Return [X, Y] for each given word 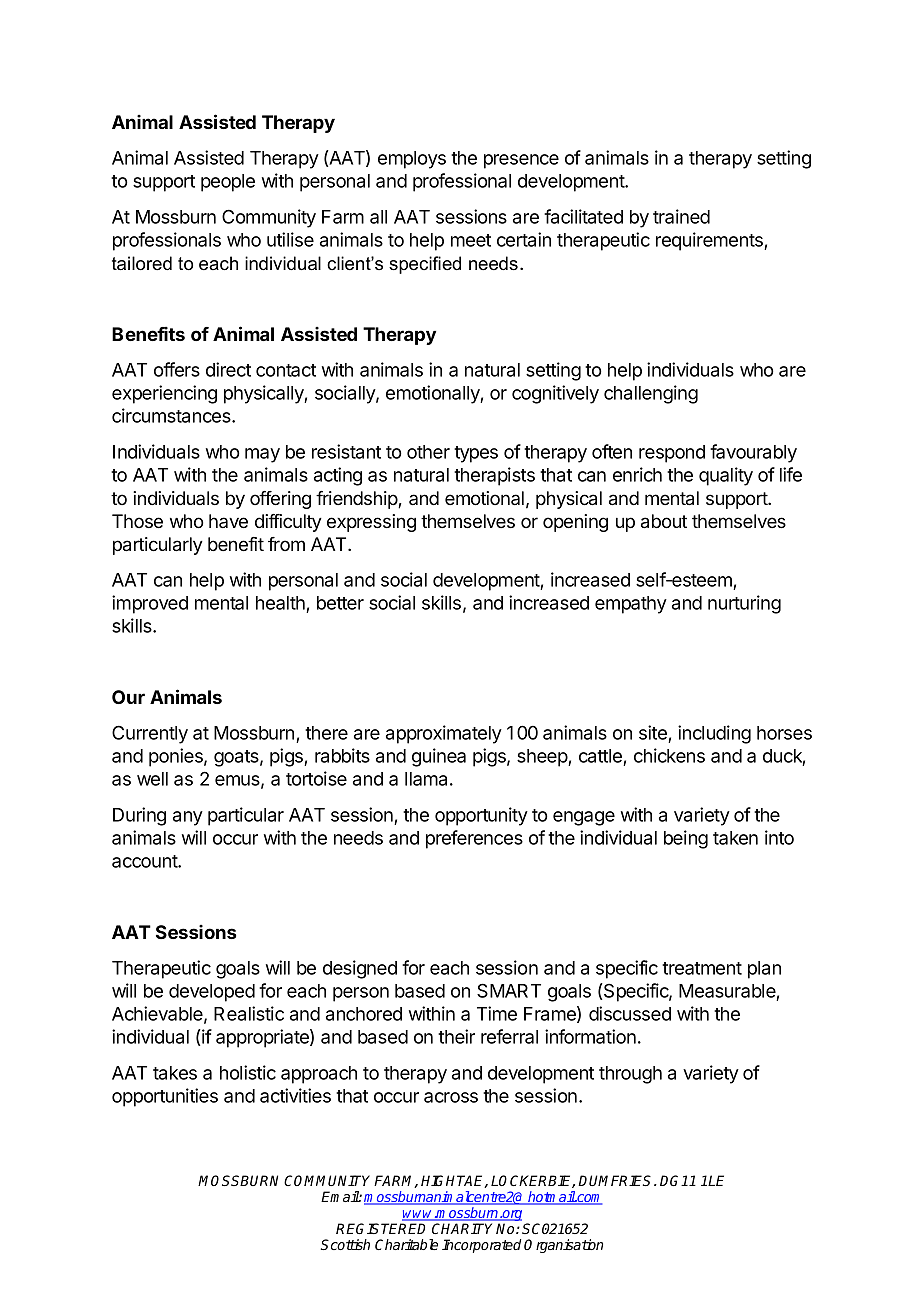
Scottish [345, 1244]
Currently [150, 734]
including [714, 734]
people [228, 183]
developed [212, 993]
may [262, 455]
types [476, 454]
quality [726, 476]
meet [471, 240]
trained [681, 216]
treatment [702, 968]
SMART [509, 990]
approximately [444, 734]
